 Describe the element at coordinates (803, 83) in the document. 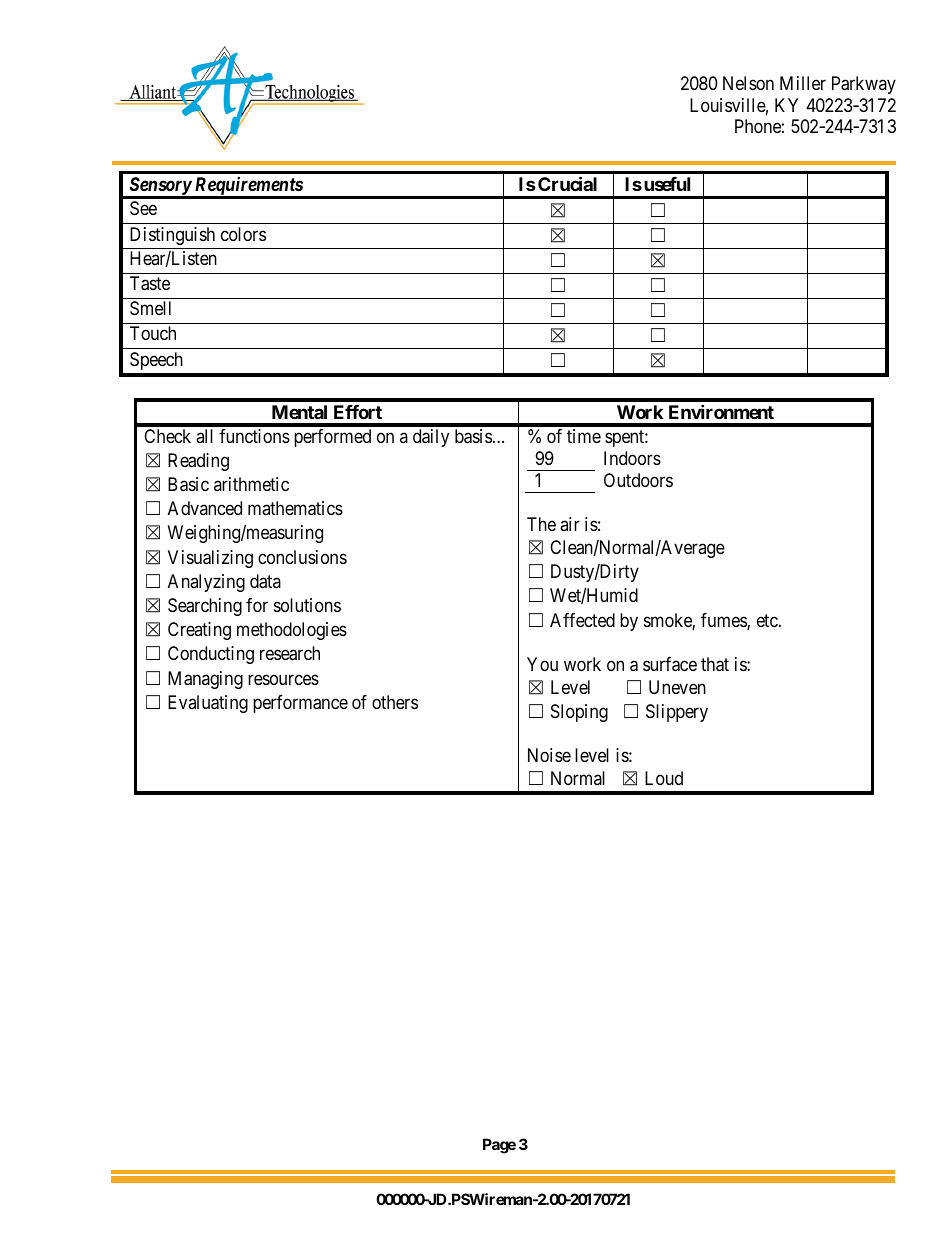

I see `Miller` at that location.
